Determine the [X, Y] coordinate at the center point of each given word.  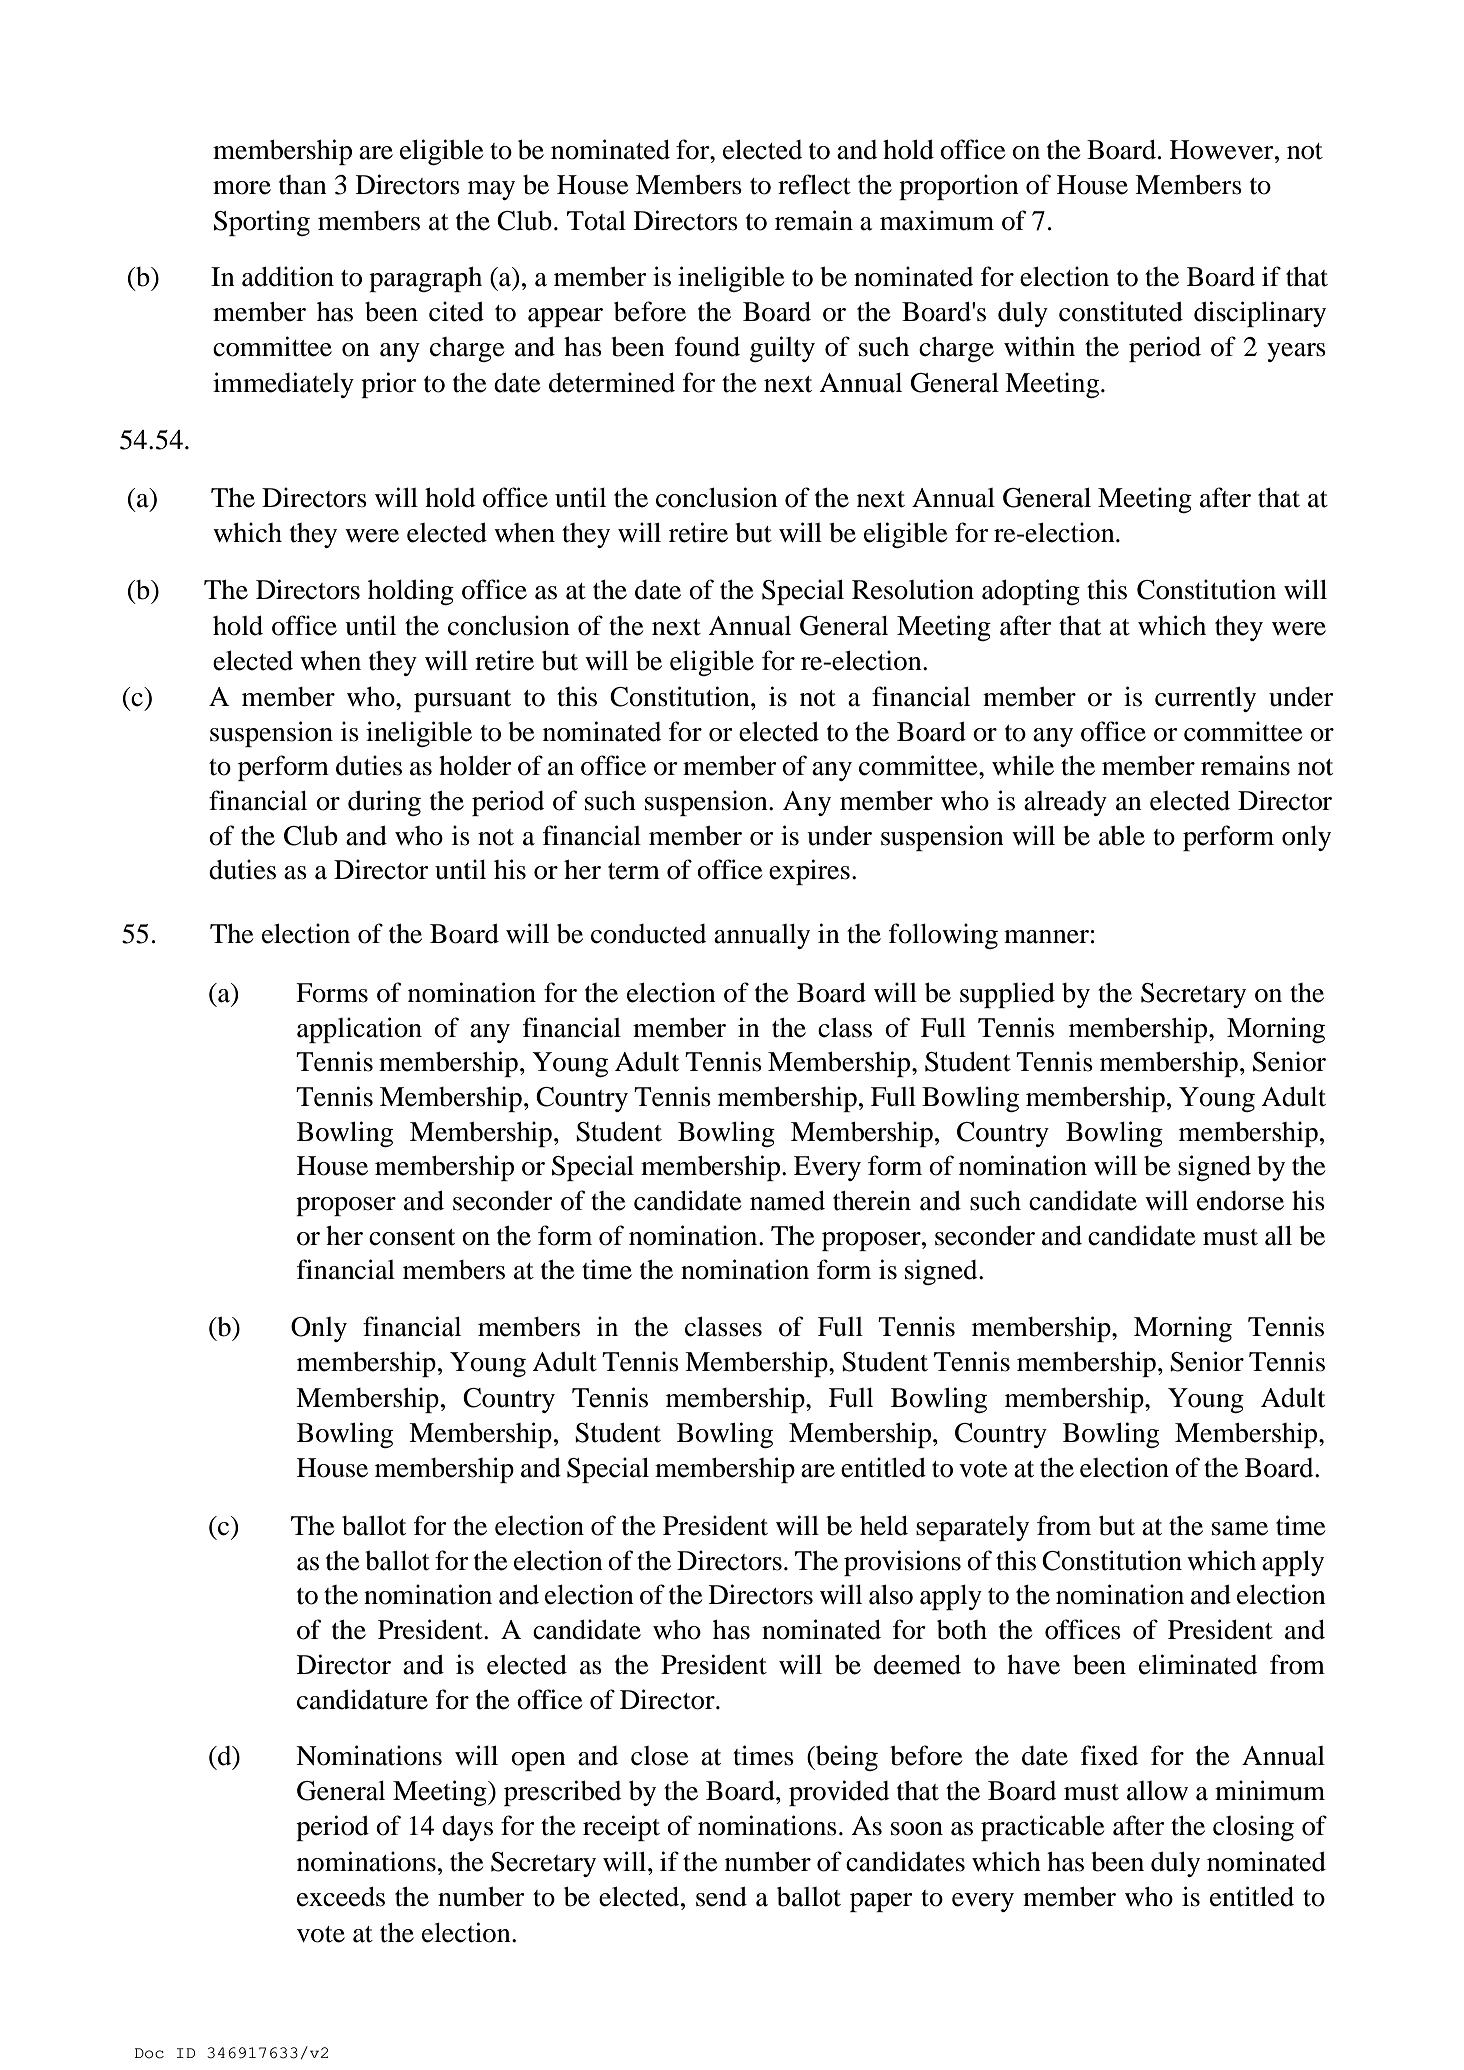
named [787, 1200]
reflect [814, 184]
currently [1205, 699]
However [1223, 150]
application [359, 1030]
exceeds [341, 1896]
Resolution [913, 589]
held [884, 1525]
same [1240, 1529]
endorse [1240, 1201]
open [538, 1761]
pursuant [462, 701]
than [303, 185]
